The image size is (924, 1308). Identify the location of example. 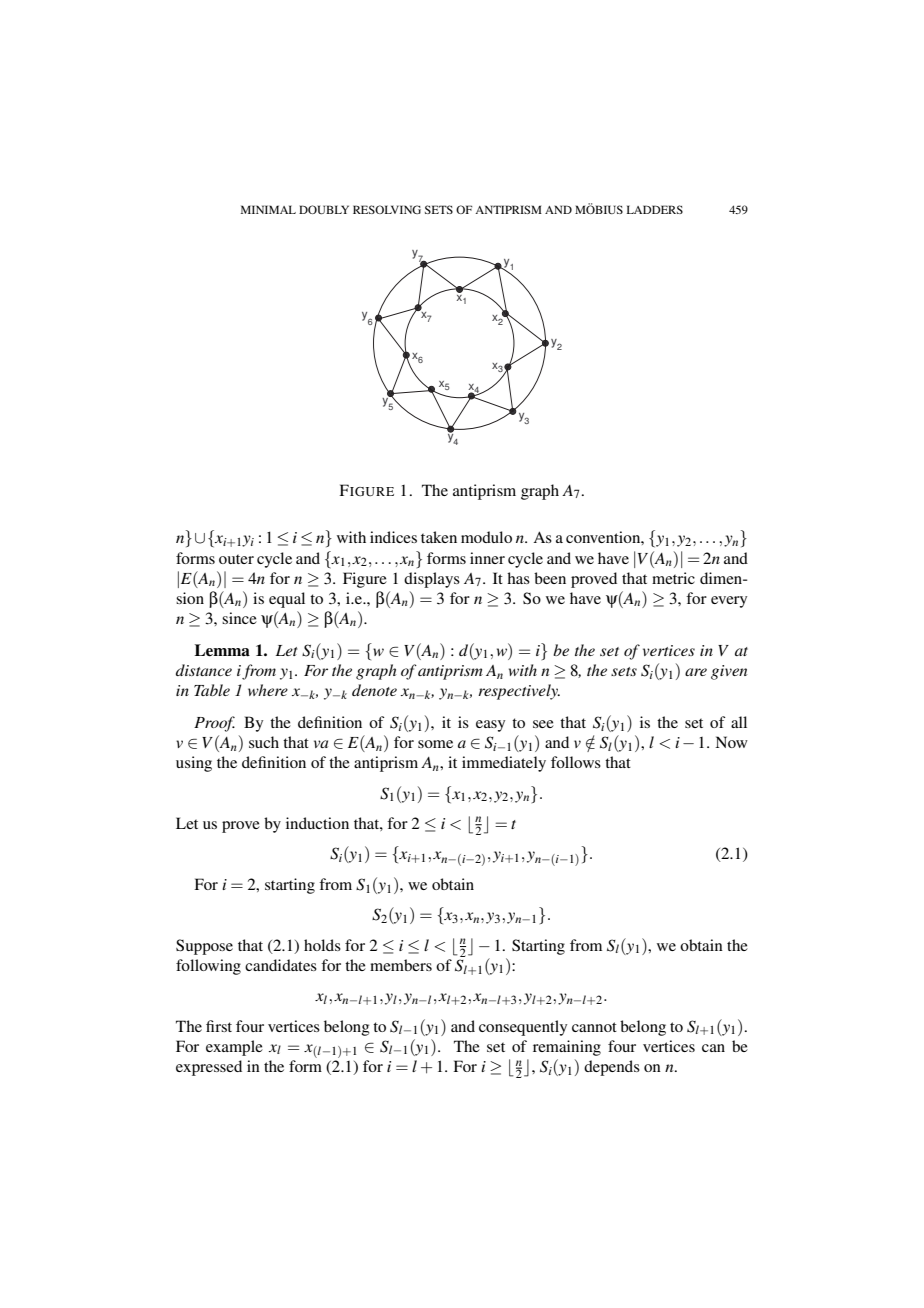
(234, 1048).
